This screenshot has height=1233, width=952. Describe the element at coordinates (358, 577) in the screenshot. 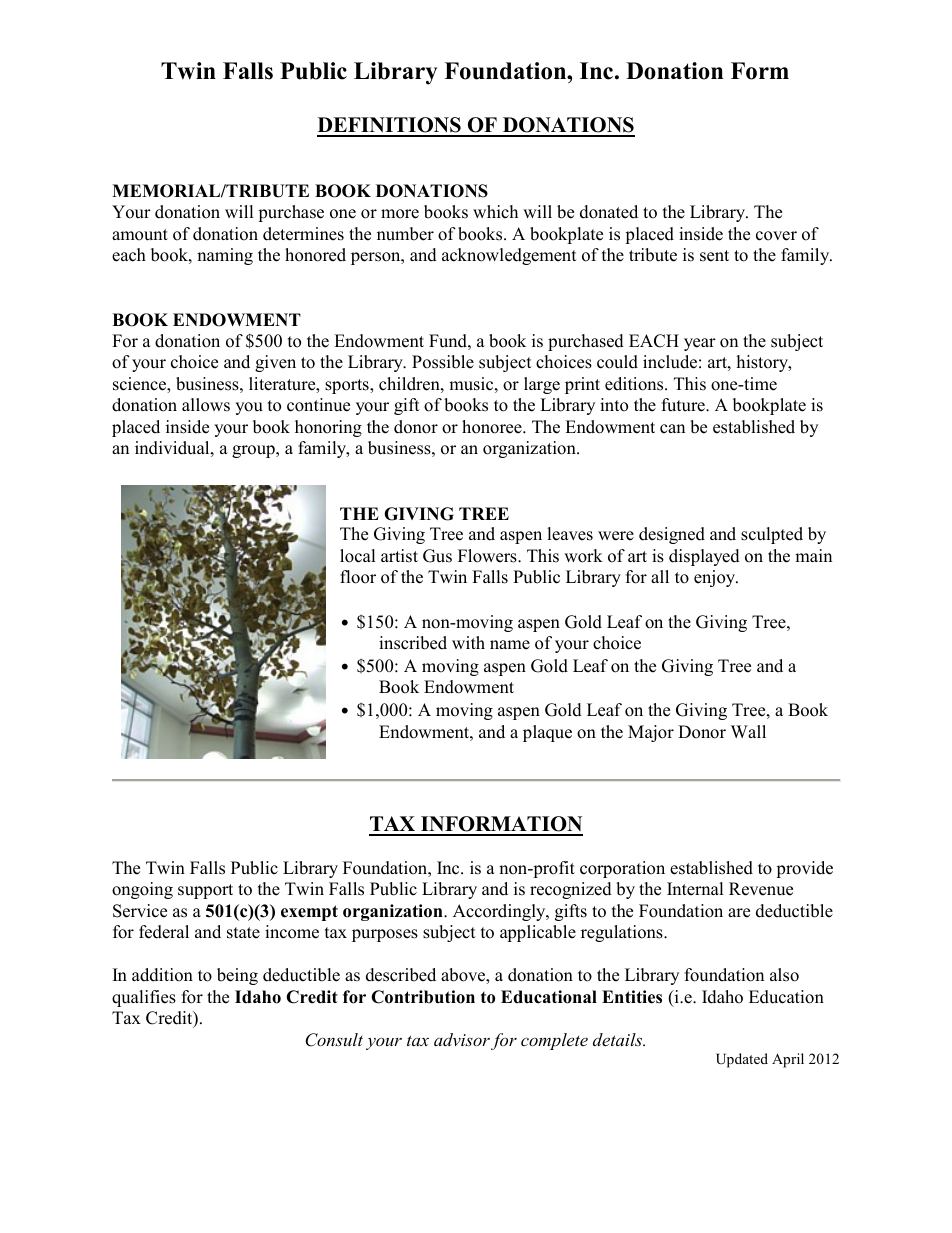

I see `floor` at that location.
